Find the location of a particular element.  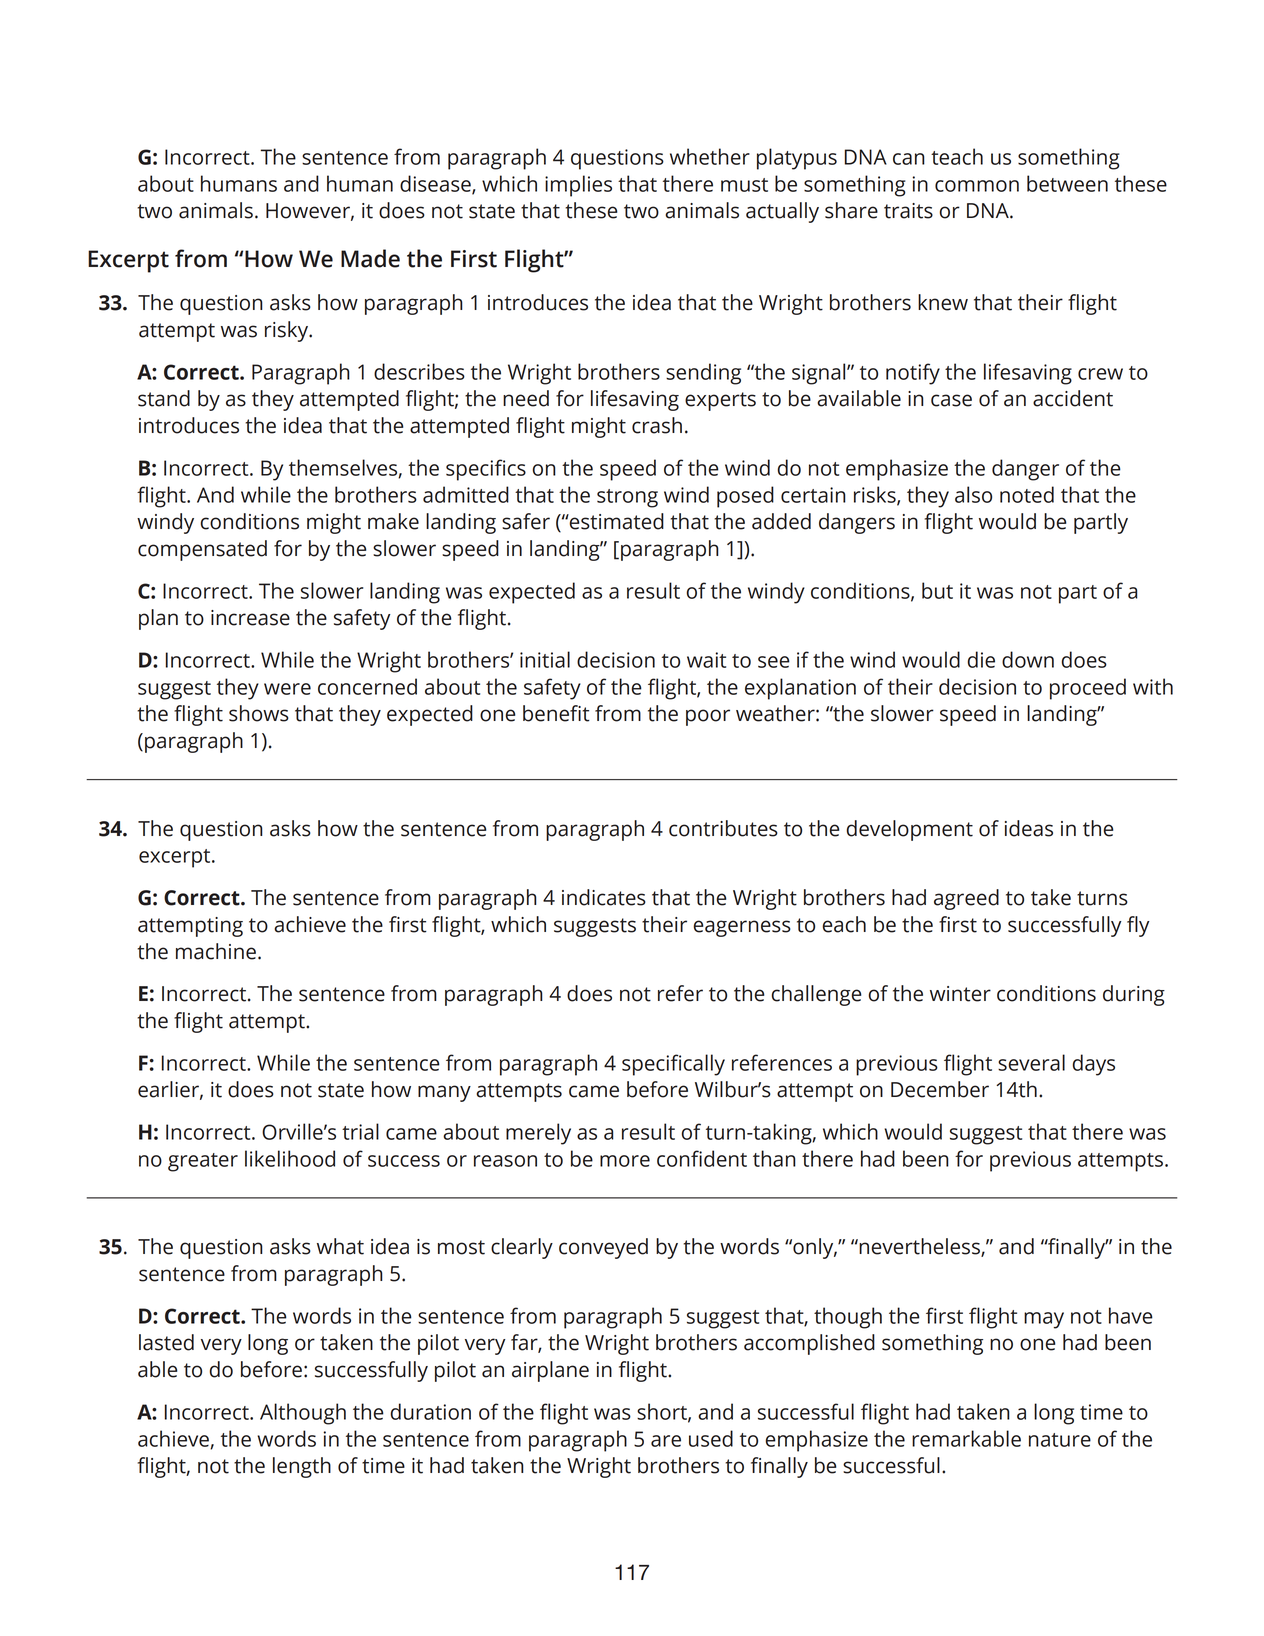

several is located at coordinates (1031, 1062).
